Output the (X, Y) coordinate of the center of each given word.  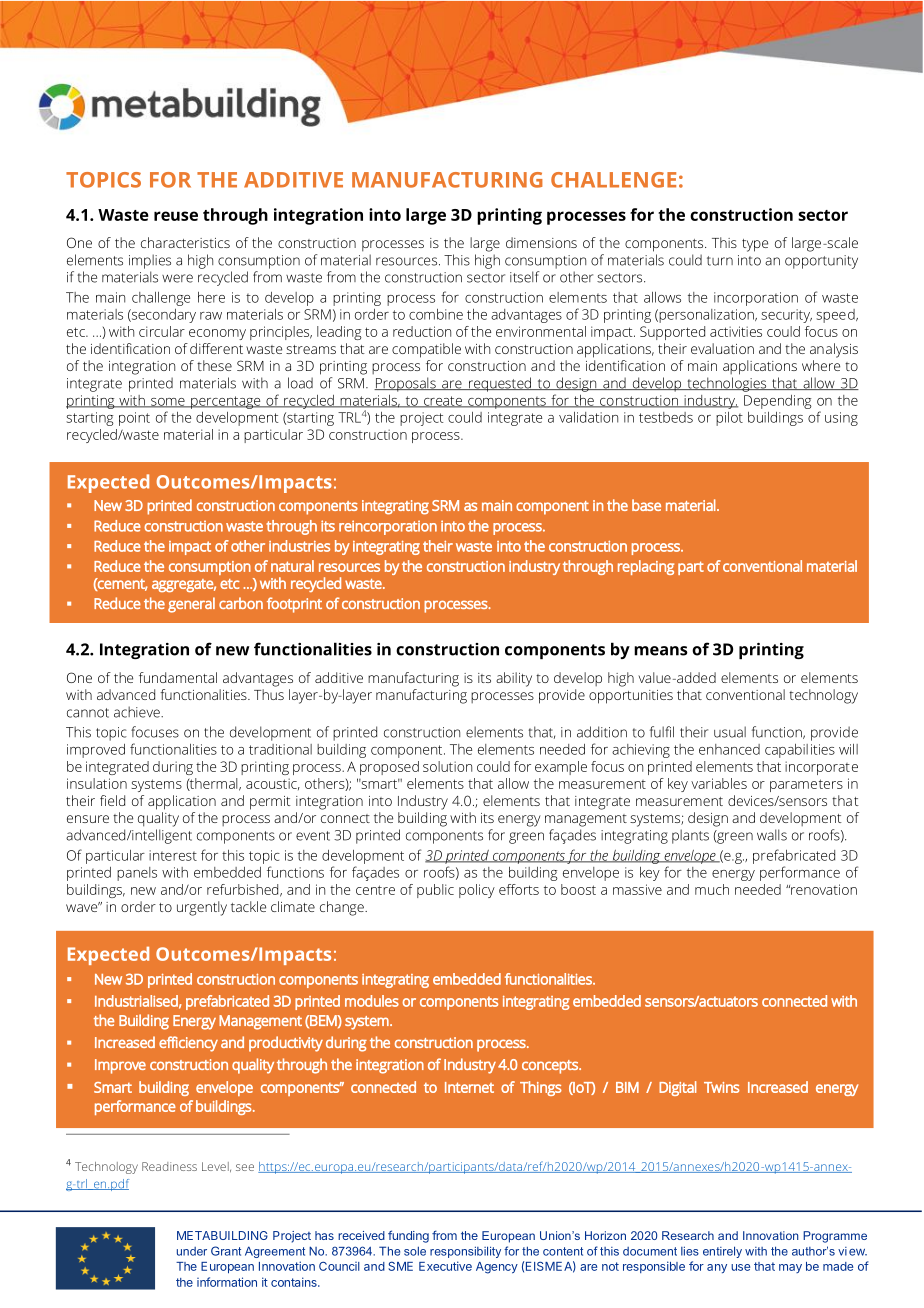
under (192, 1251)
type (755, 245)
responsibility (465, 1252)
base (646, 505)
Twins (721, 1087)
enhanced (729, 749)
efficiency (188, 1044)
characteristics (185, 242)
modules (372, 1001)
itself (525, 277)
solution (447, 766)
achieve (138, 712)
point (134, 419)
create (443, 402)
